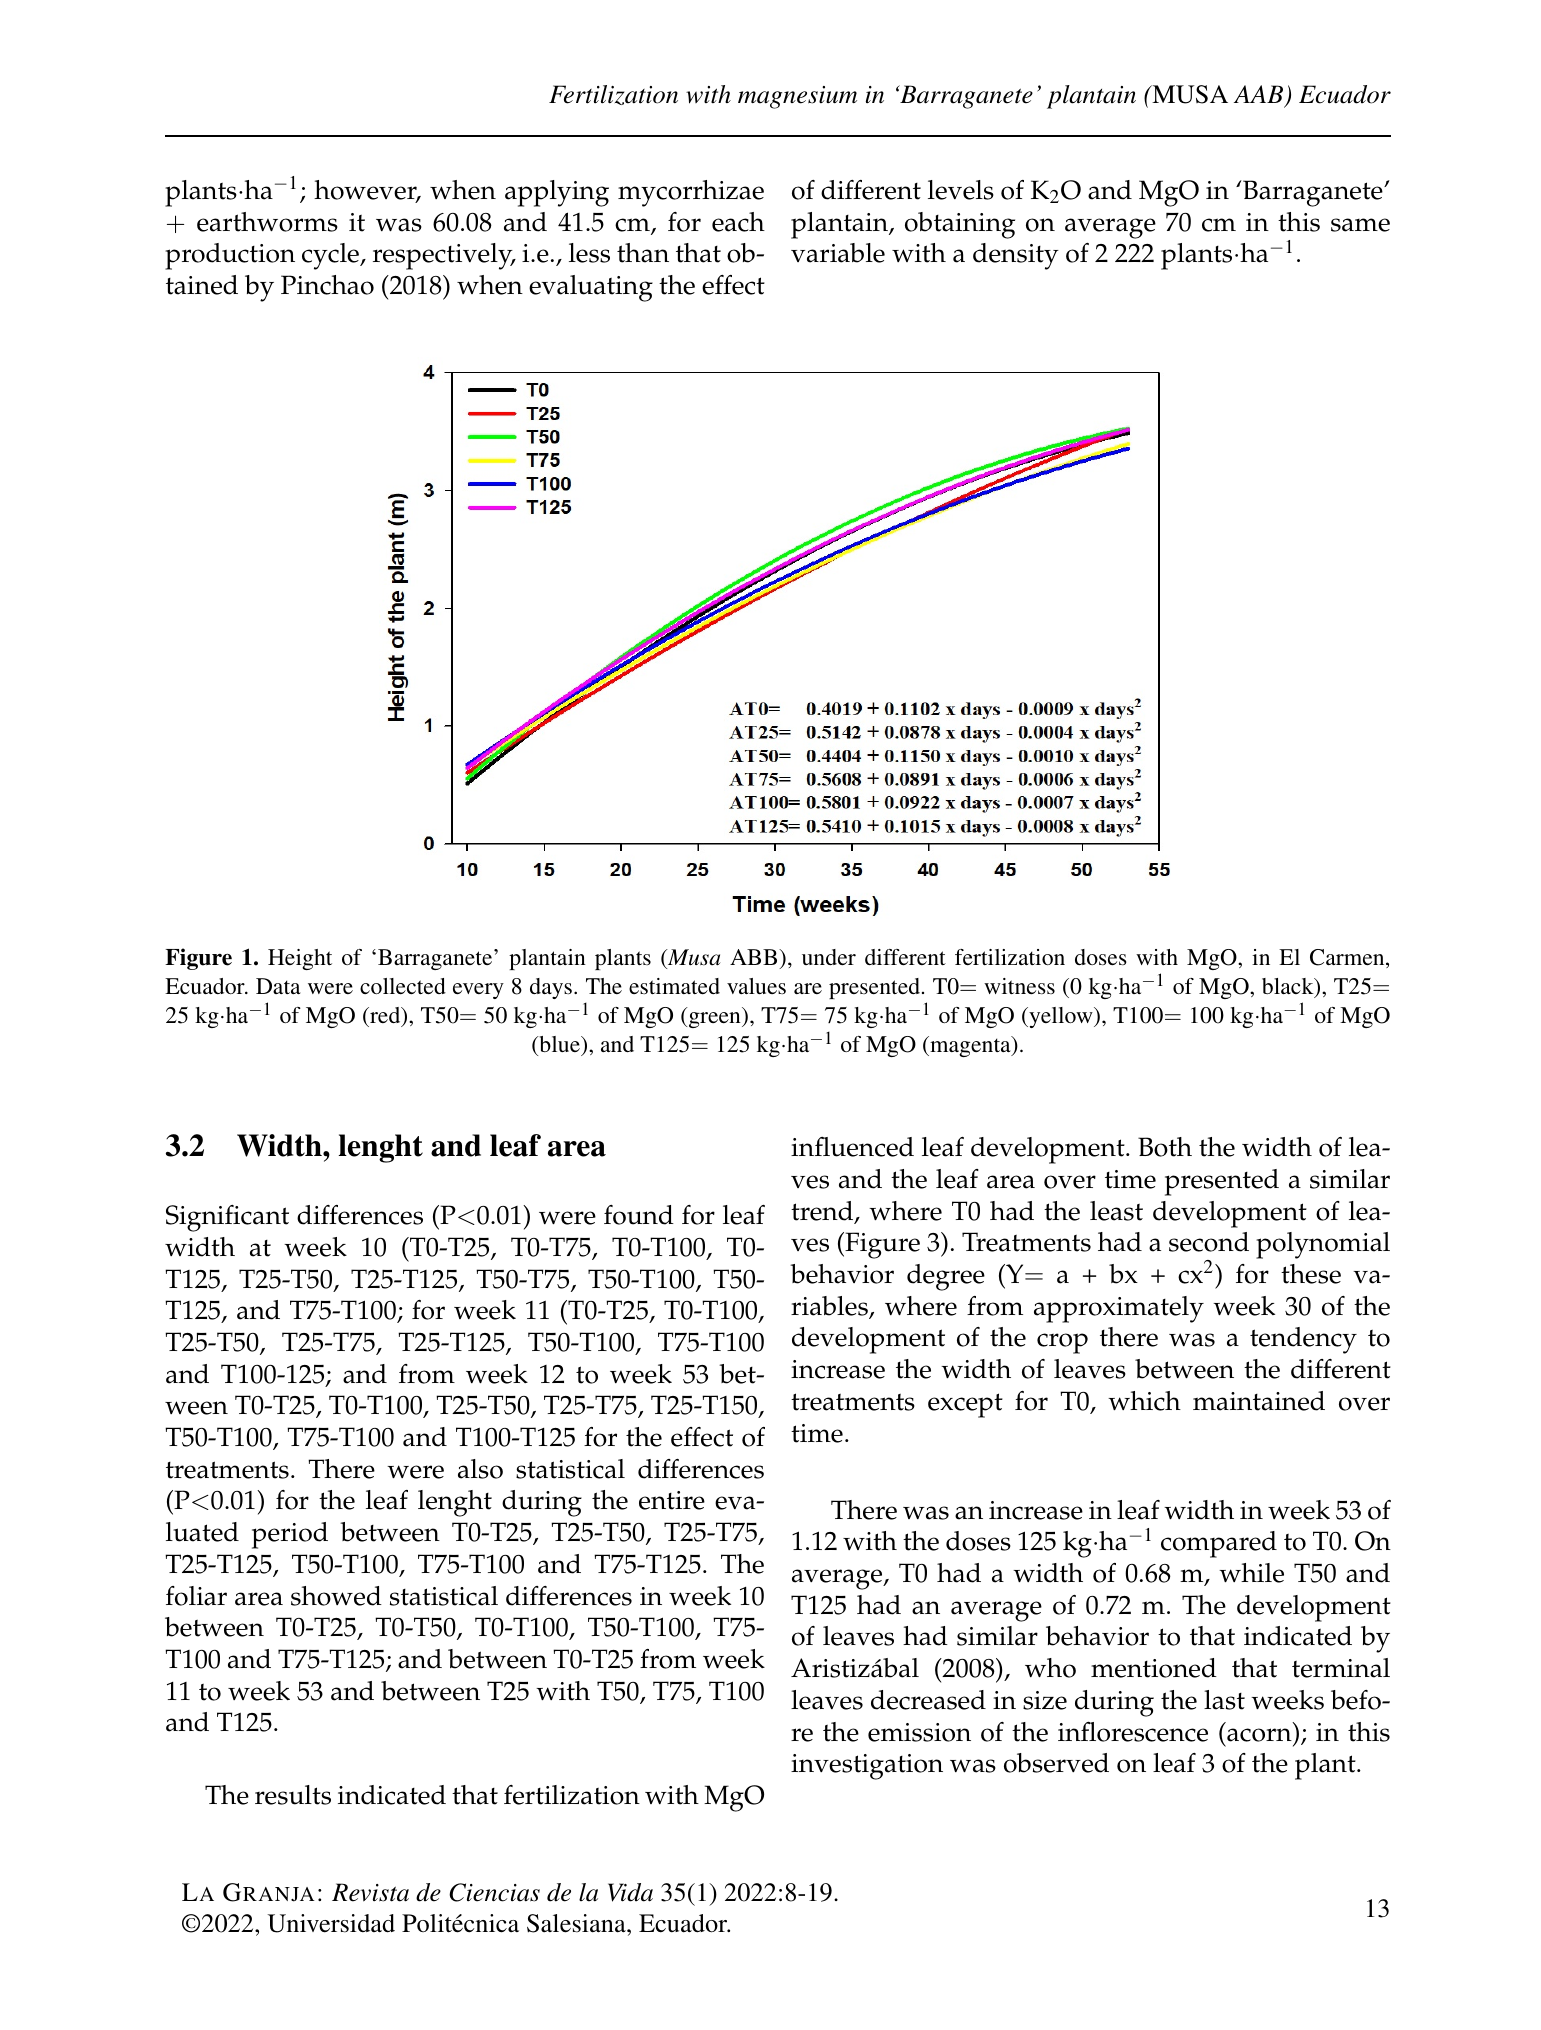 Image resolution: width=1541 pixels, height=2030 pixels. What do you see at coordinates (797, 97) in the document?
I see `magnesium` at bounding box center [797, 97].
